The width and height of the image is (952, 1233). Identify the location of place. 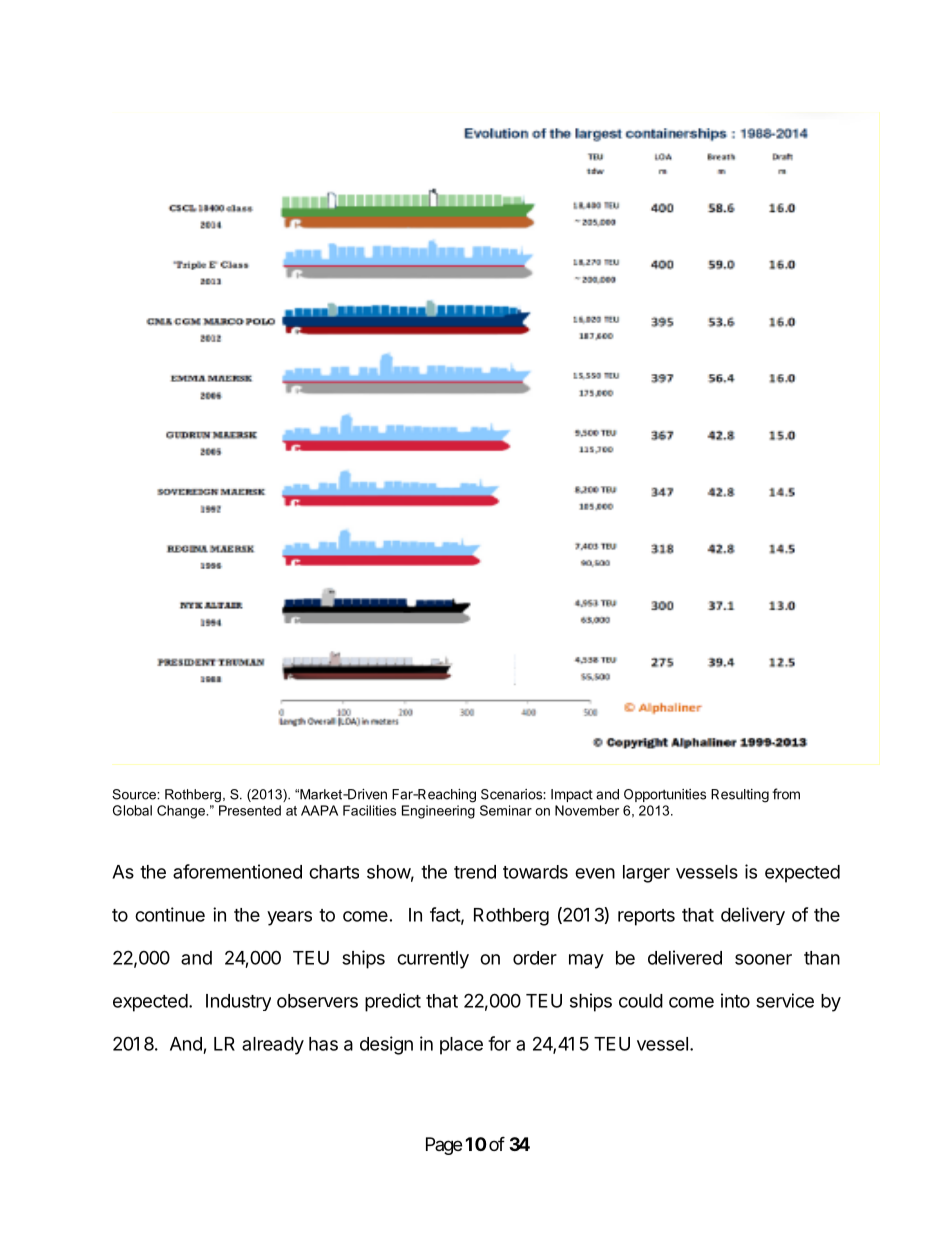
(461, 1046).
